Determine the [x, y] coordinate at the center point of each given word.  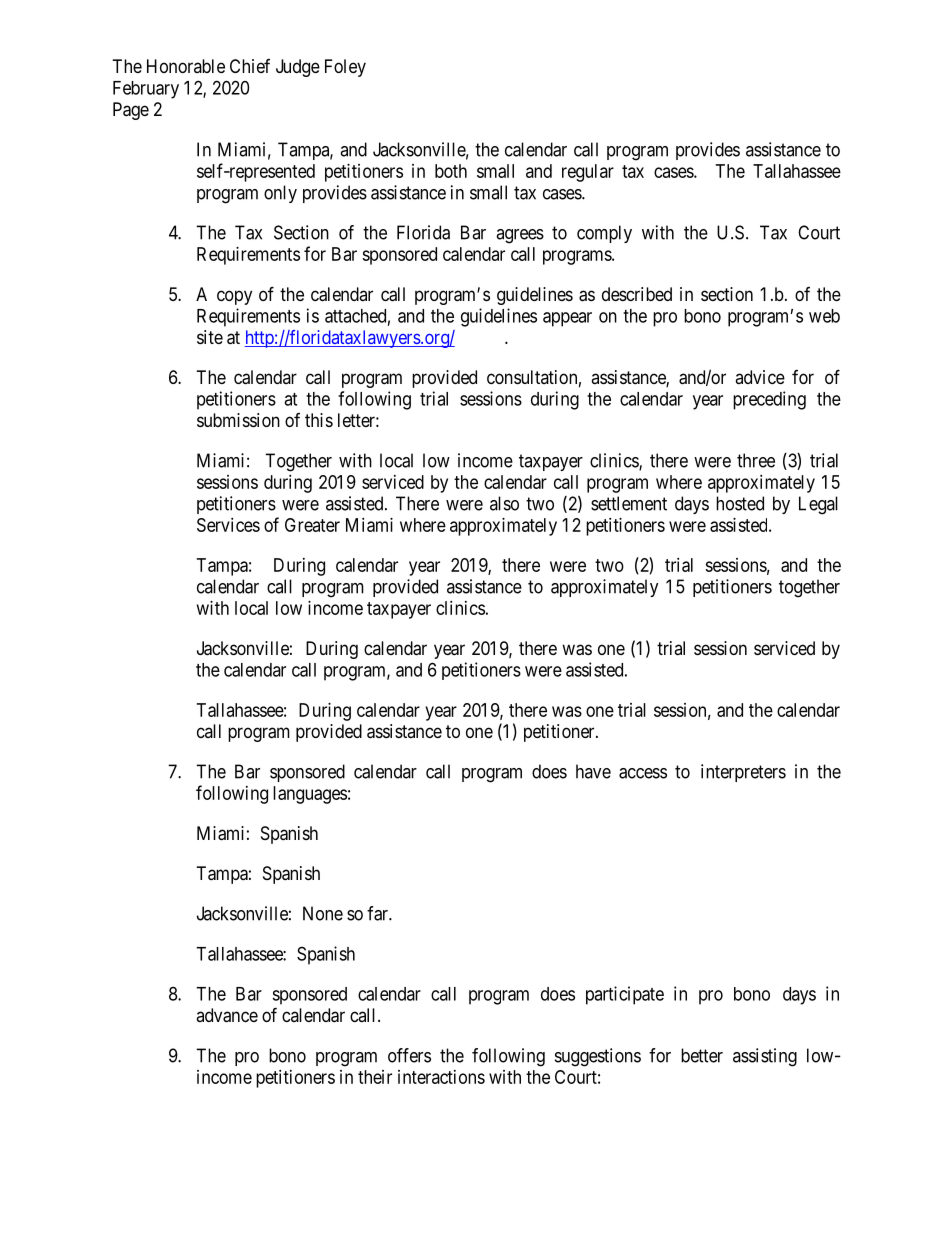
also [504, 503]
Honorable [186, 66]
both [451, 171]
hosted [740, 503]
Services [228, 525]
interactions [441, 1077]
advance [227, 1015]
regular [588, 173]
